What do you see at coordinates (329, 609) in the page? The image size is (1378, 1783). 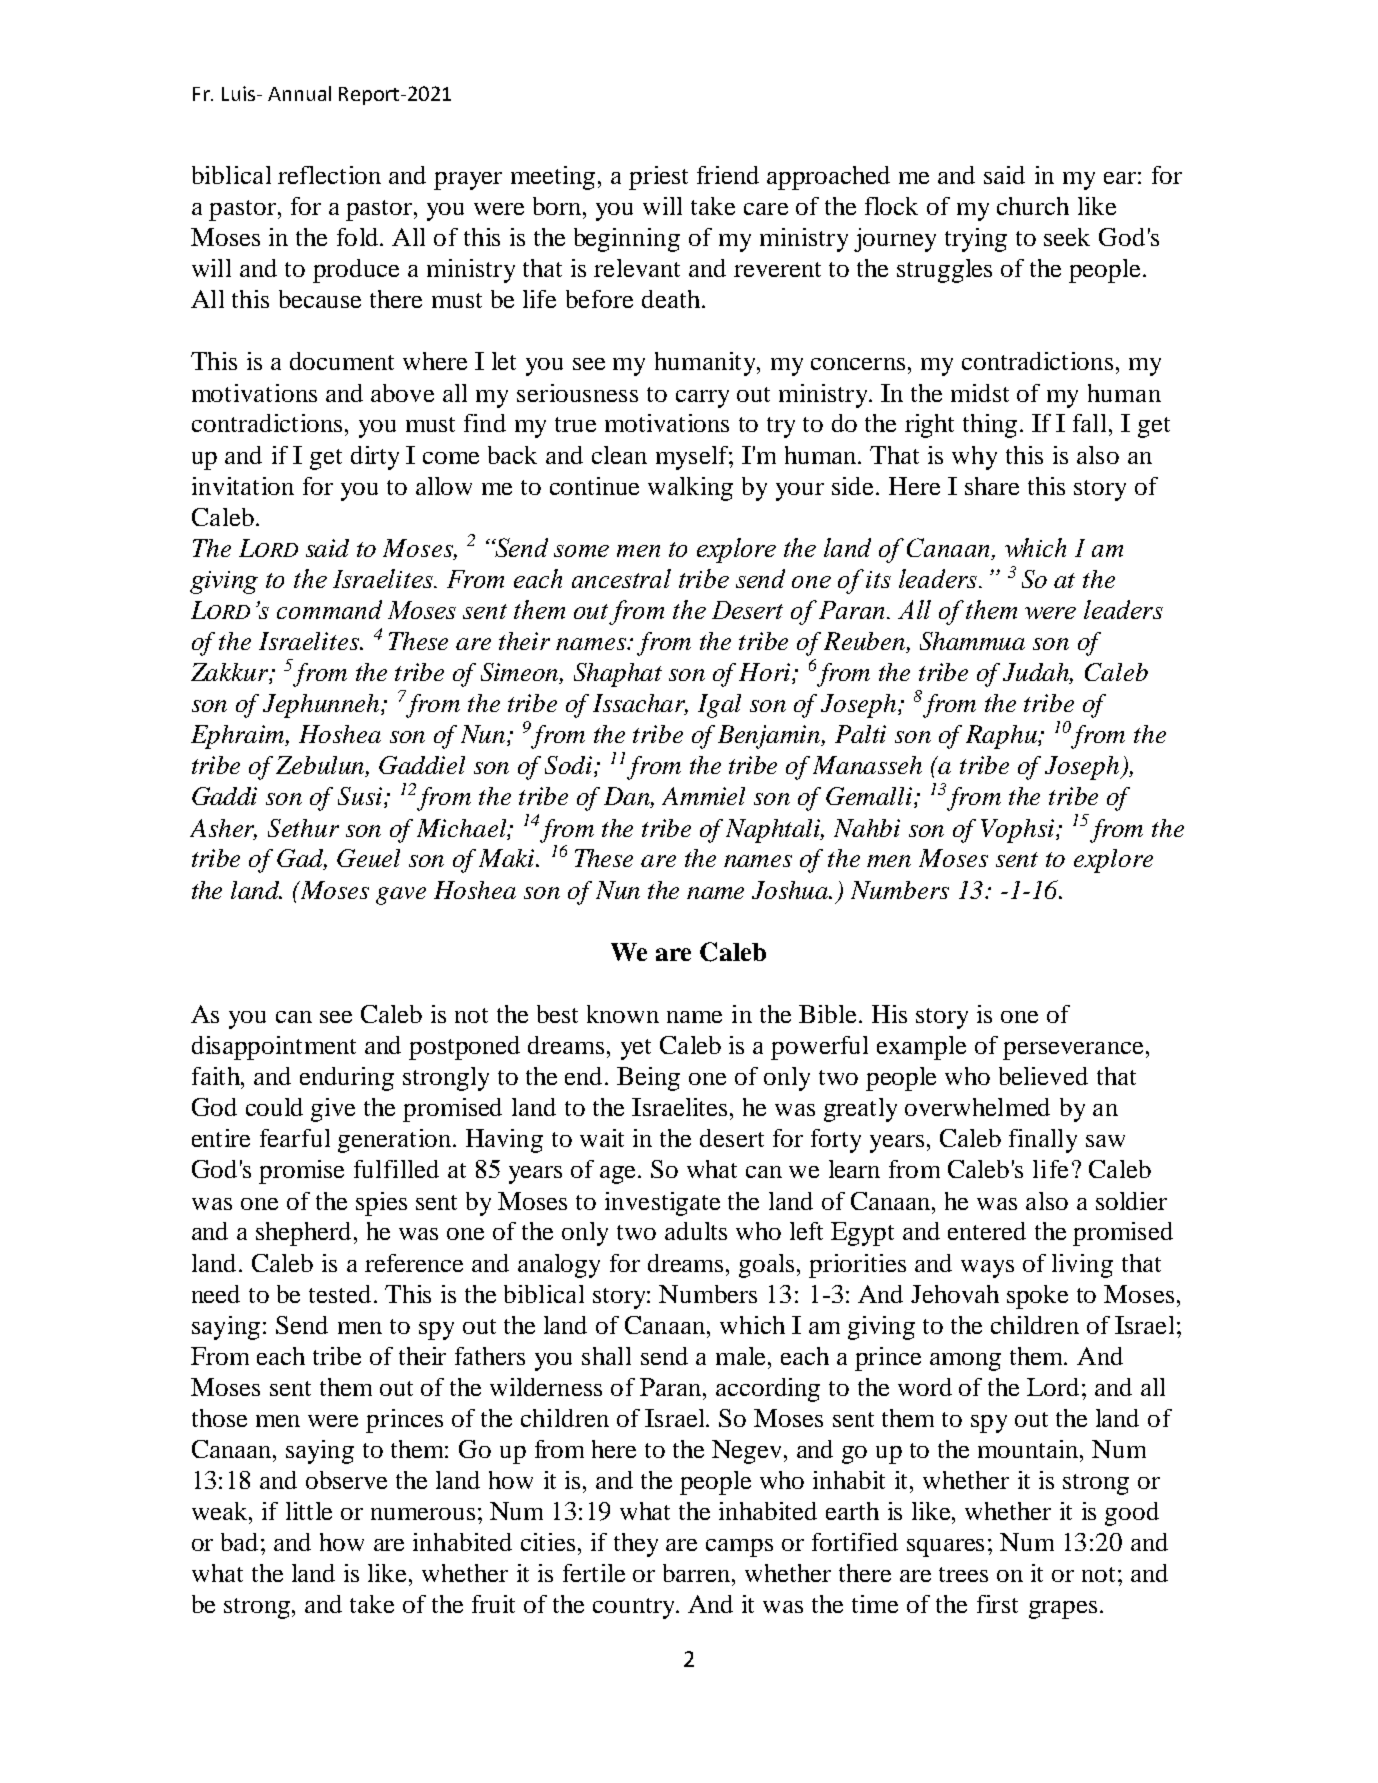 I see `command` at bounding box center [329, 609].
